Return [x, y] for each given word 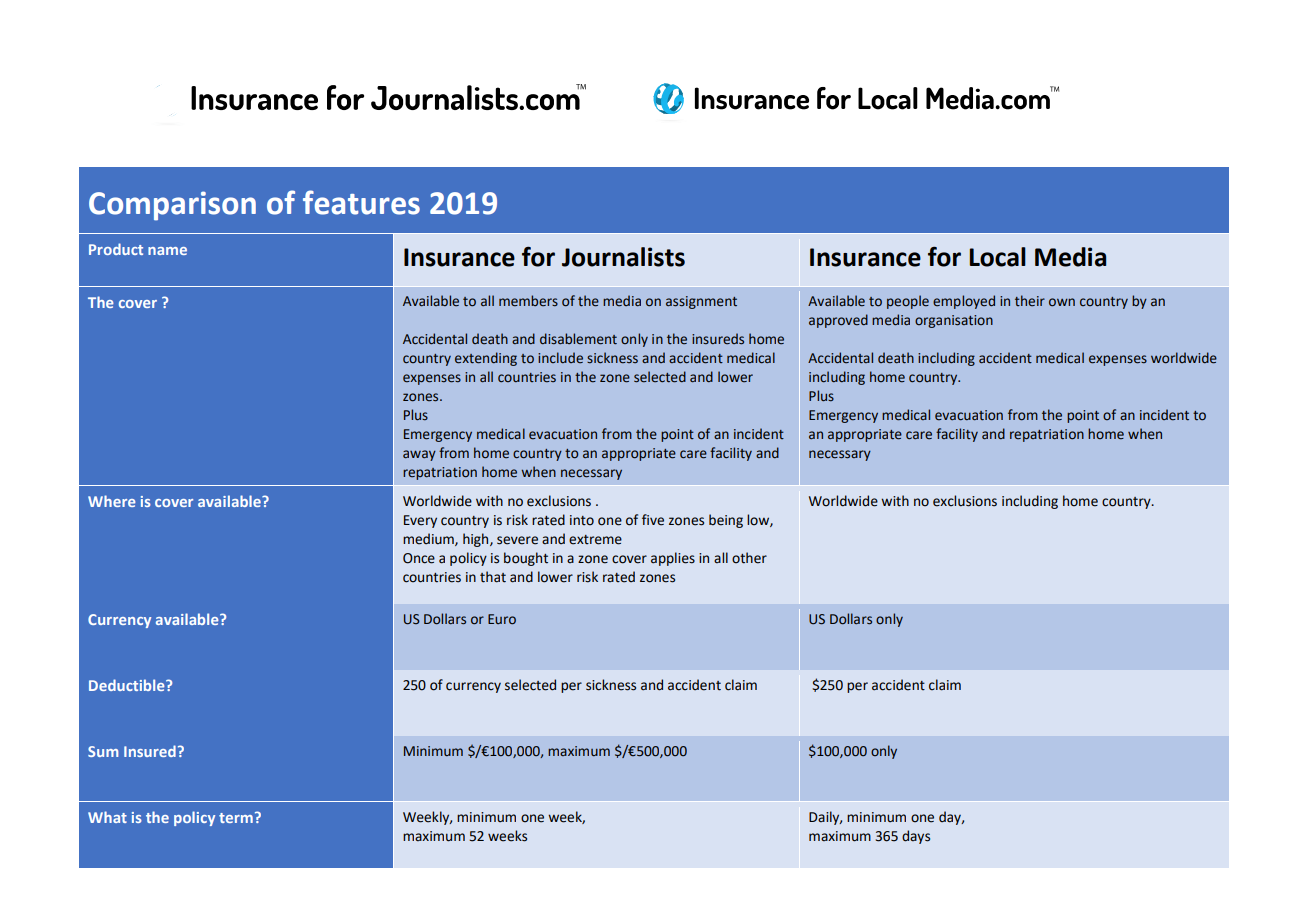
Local [998, 257]
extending [486, 359]
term [236, 818]
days [916, 837]
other [749, 558]
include [560, 358]
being [726, 521]
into [582, 520]
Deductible [128, 685]
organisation [954, 321]
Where [112, 501]
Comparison [172, 206]
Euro [502, 619]
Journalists [623, 257]
